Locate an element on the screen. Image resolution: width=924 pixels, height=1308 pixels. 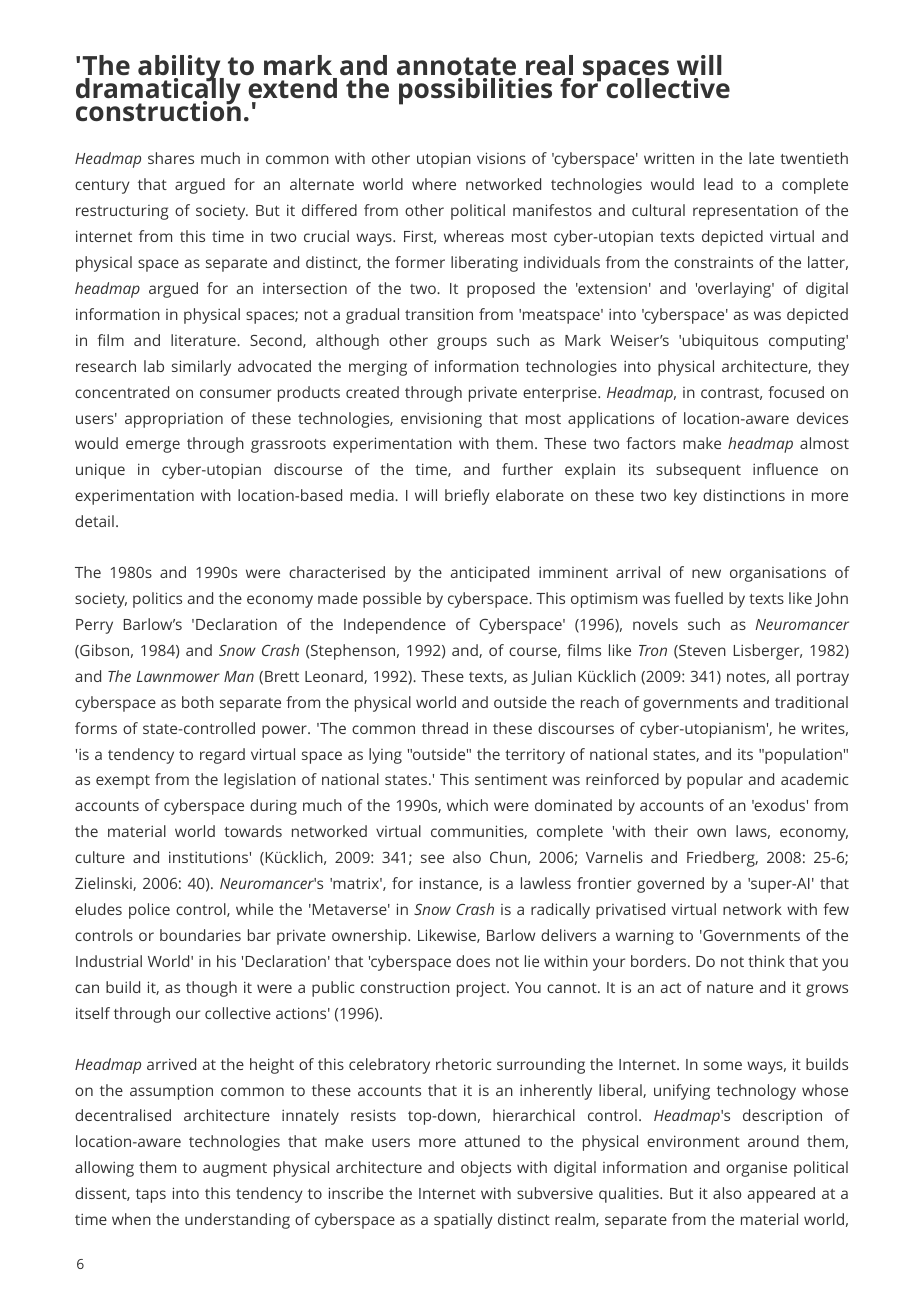
late is located at coordinates (761, 158).
